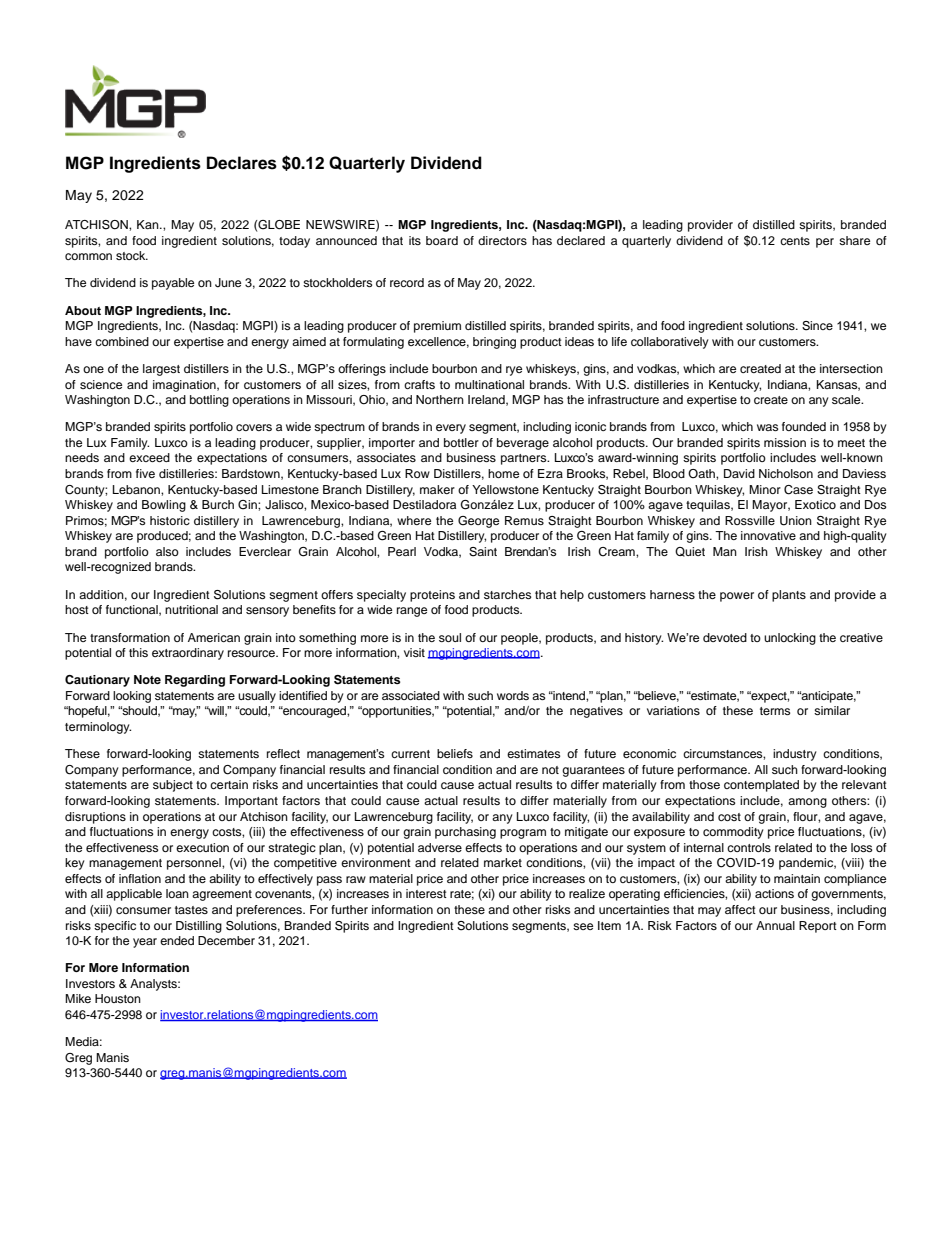 The width and height of the image is (952, 1233). Describe the element at coordinates (507, 594) in the image. I see `starches` at that location.
